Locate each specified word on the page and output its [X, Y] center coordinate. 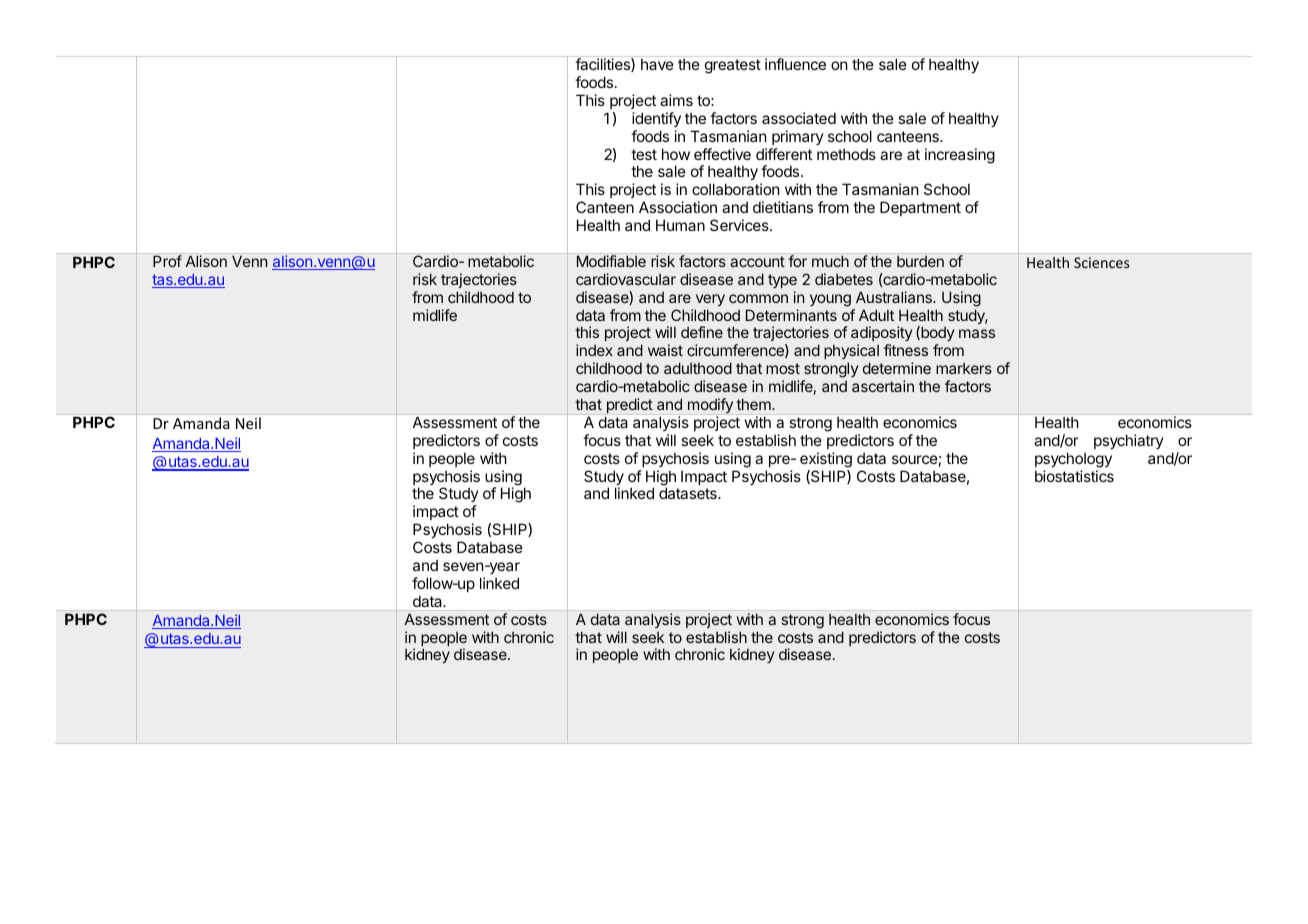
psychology [1073, 460]
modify [710, 405]
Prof [167, 261]
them [754, 404]
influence [795, 64]
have [657, 64]
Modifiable [611, 261]
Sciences [1101, 262]
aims [676, 100]
